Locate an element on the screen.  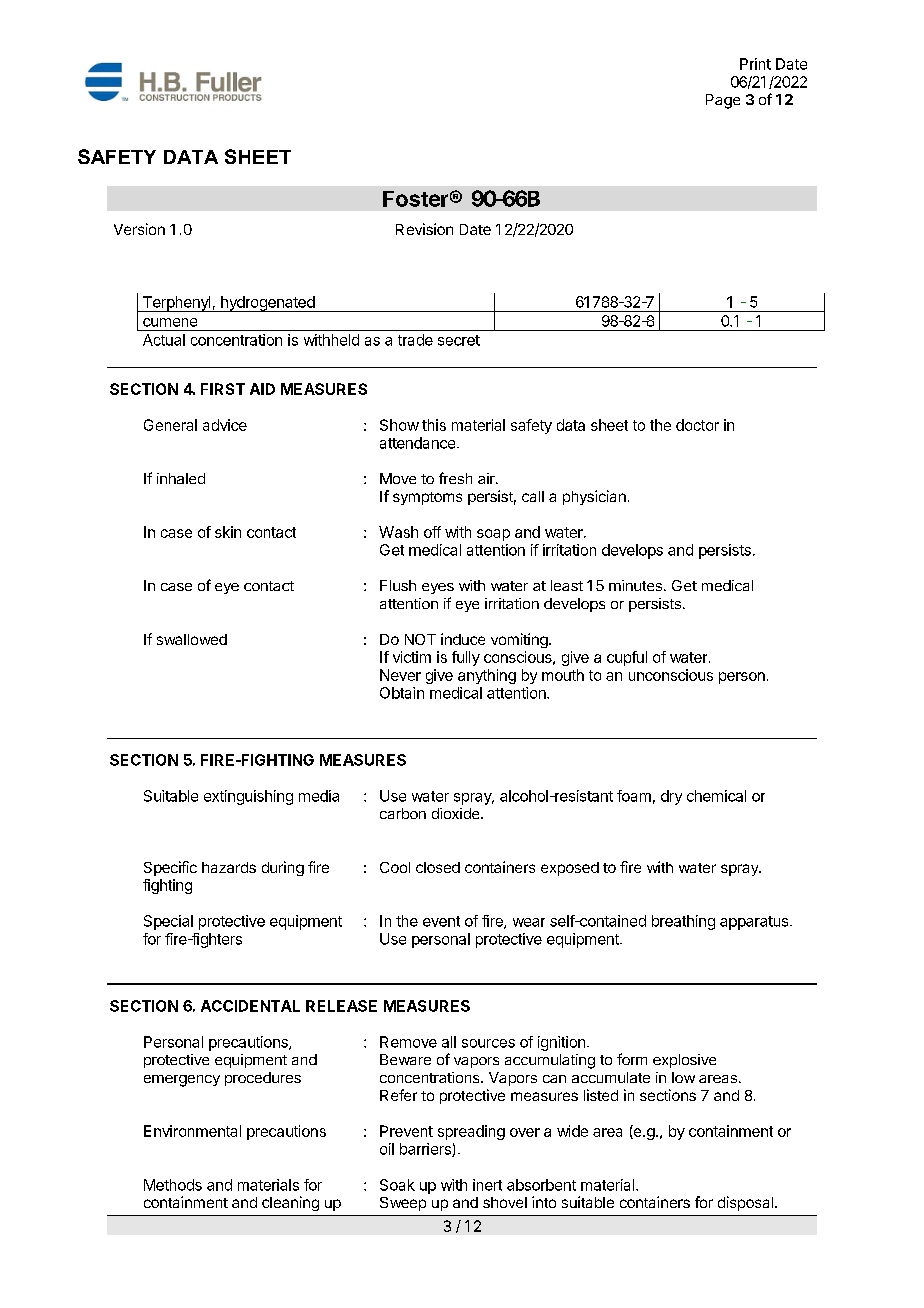
advice is located at coordinates (225, 425).
